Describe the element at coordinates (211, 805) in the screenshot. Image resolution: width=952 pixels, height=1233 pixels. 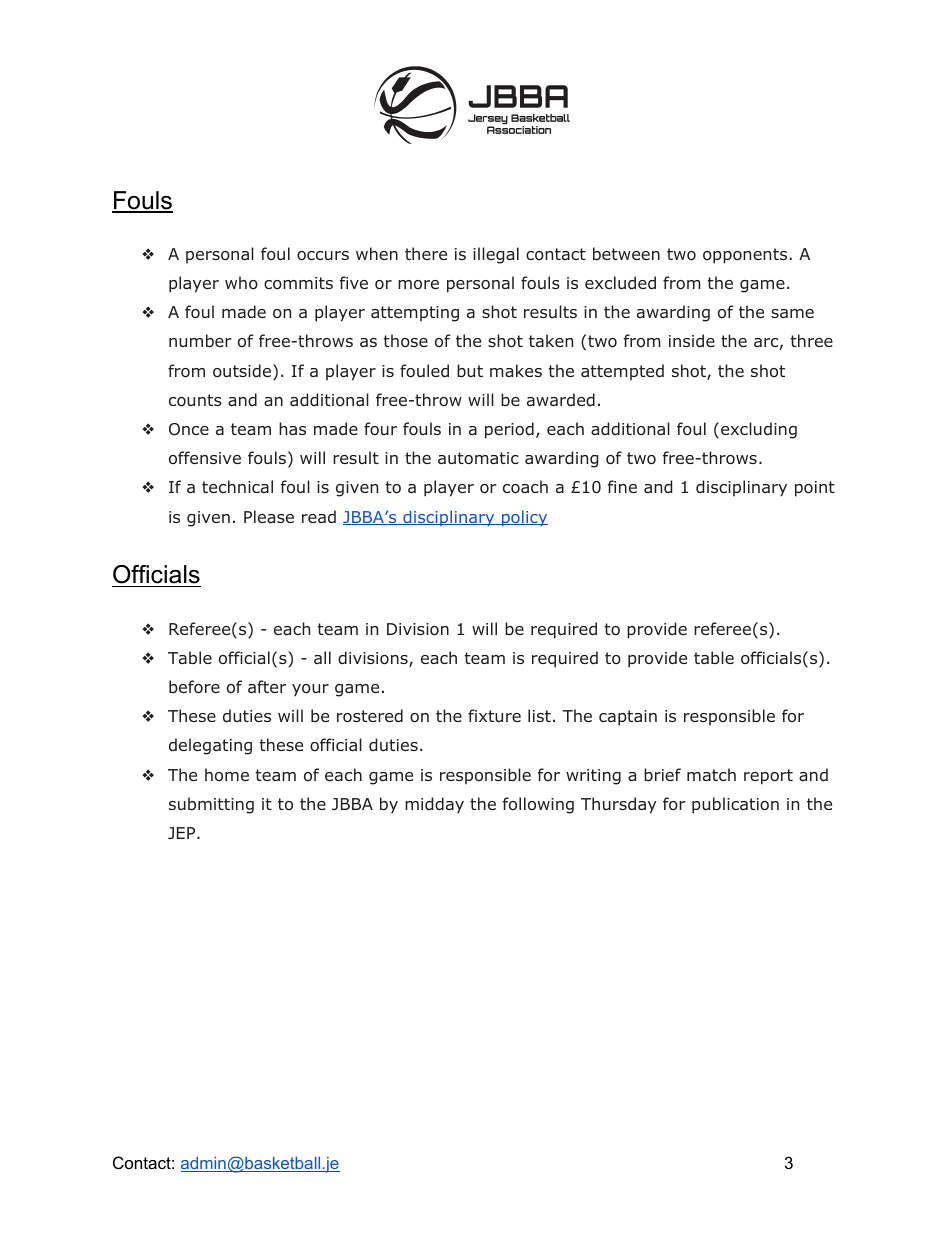
I see `submitting` at that location.
